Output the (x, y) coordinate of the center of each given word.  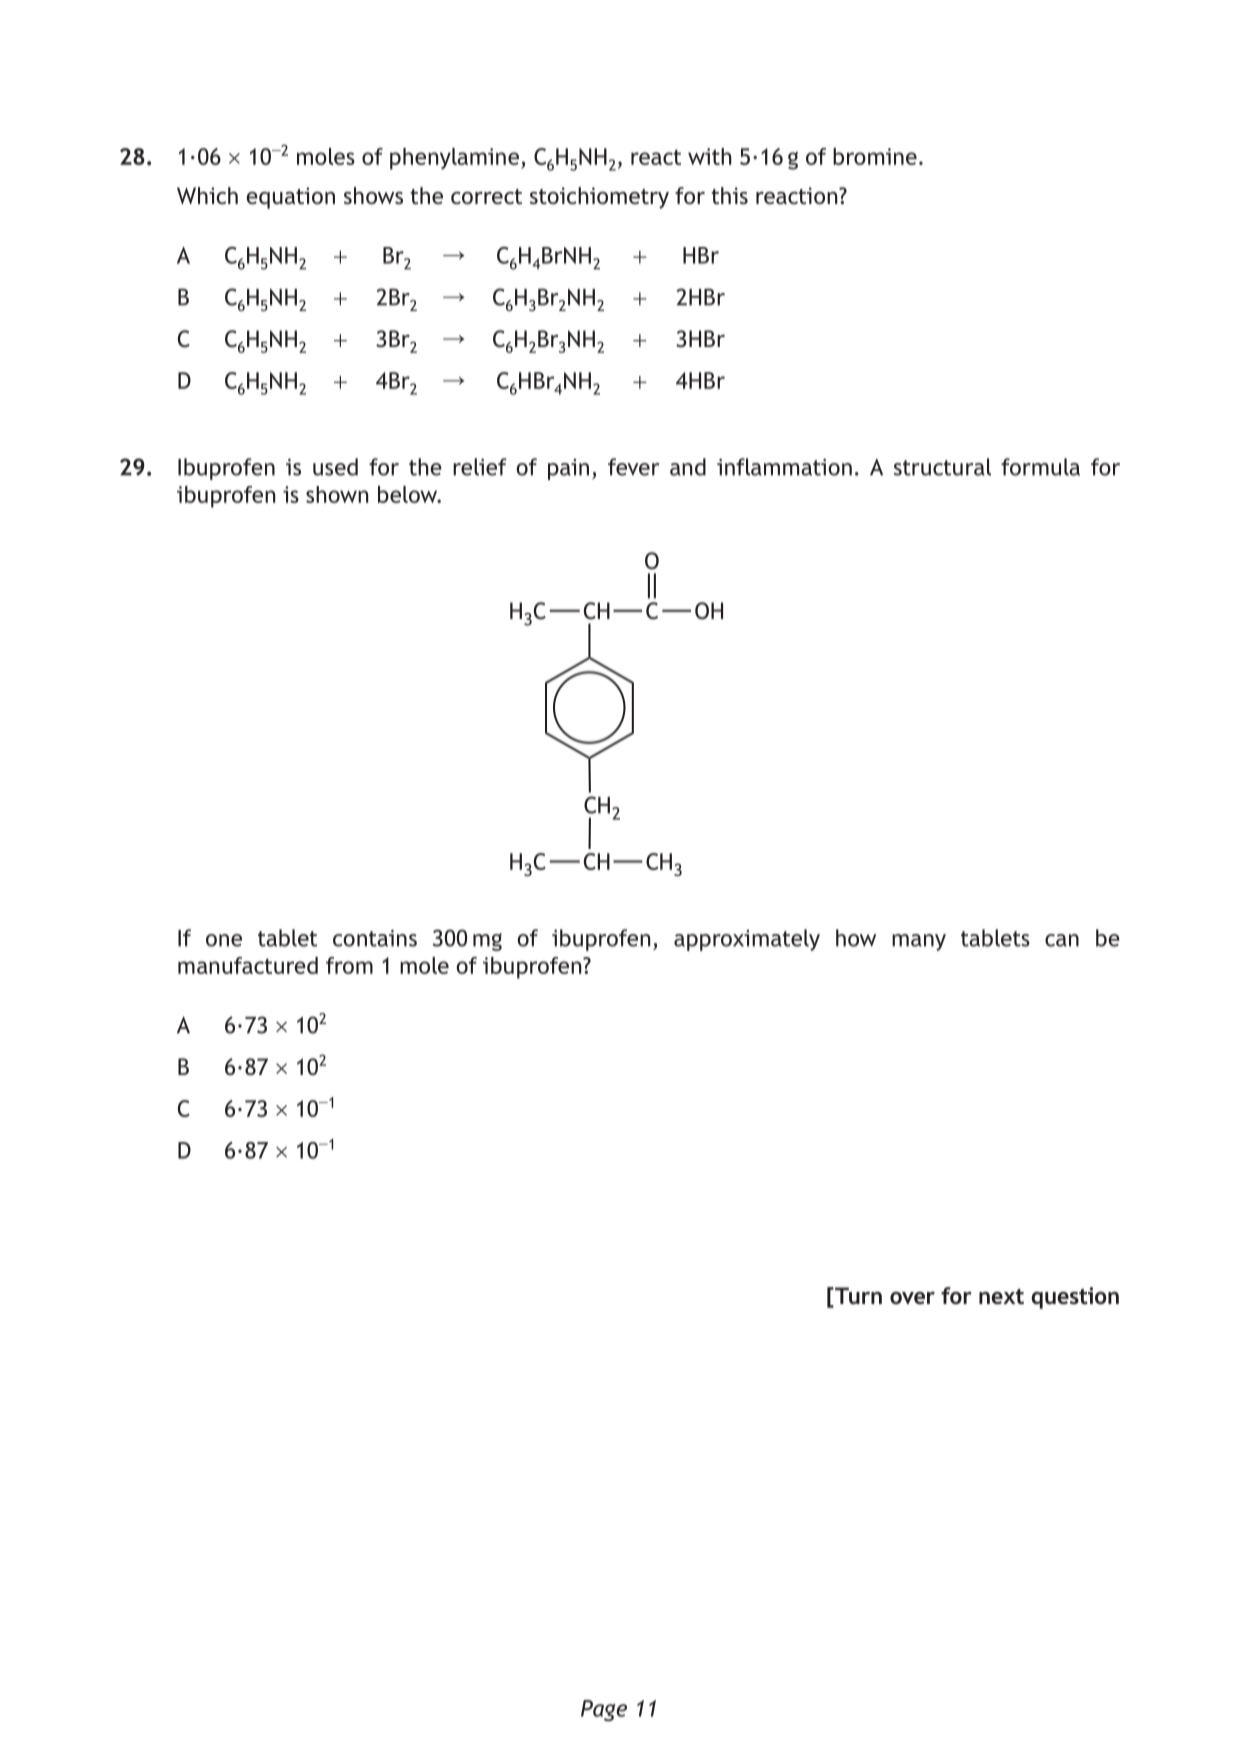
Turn (857, 1297)
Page (604, 1710)
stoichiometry (599, 198)
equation (290, 198)
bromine (875, 156)
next (1001, 1296)
